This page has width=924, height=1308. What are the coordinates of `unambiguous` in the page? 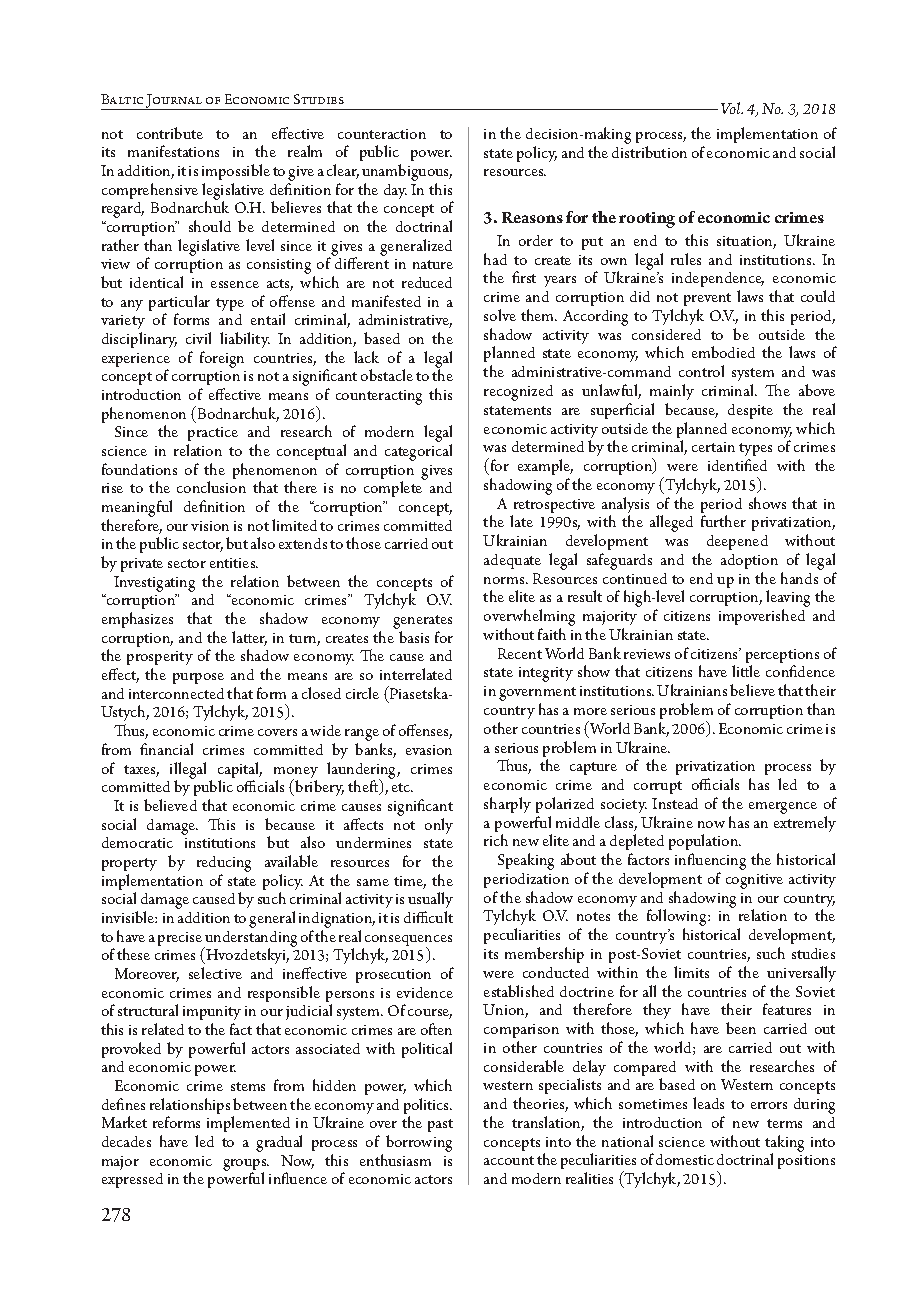 It's located at (407, 174).
